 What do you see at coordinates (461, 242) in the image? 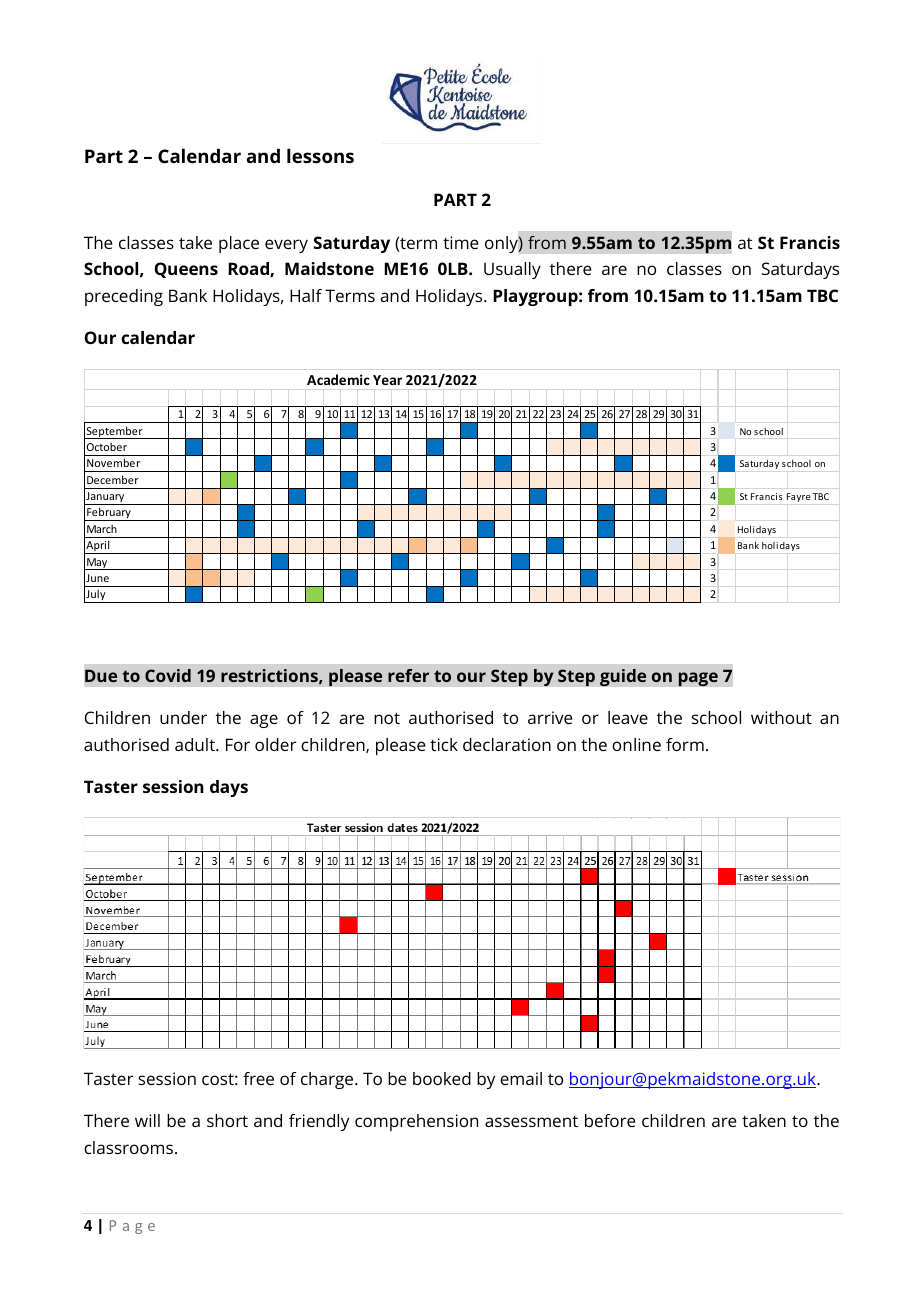
I see `time` at bounding box center [461, 242].
